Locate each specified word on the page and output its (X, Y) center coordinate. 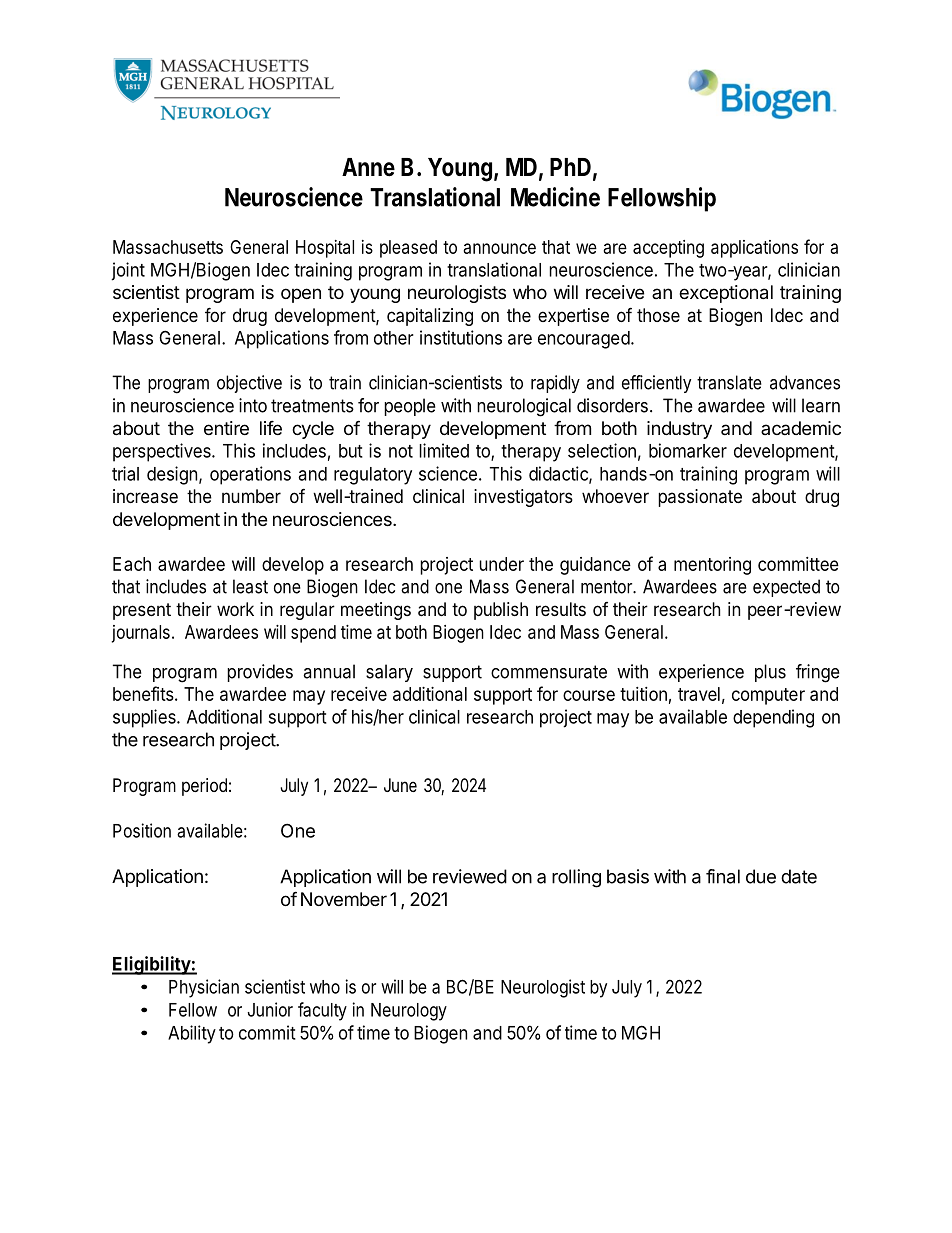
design (172, 475)
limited (444, 450)
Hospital (325, 249)
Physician (204, 988)
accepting (668, 249)
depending (773, 718)
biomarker (688, 450)
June (400, 785)
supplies (145, 718)
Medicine (555, 197)
